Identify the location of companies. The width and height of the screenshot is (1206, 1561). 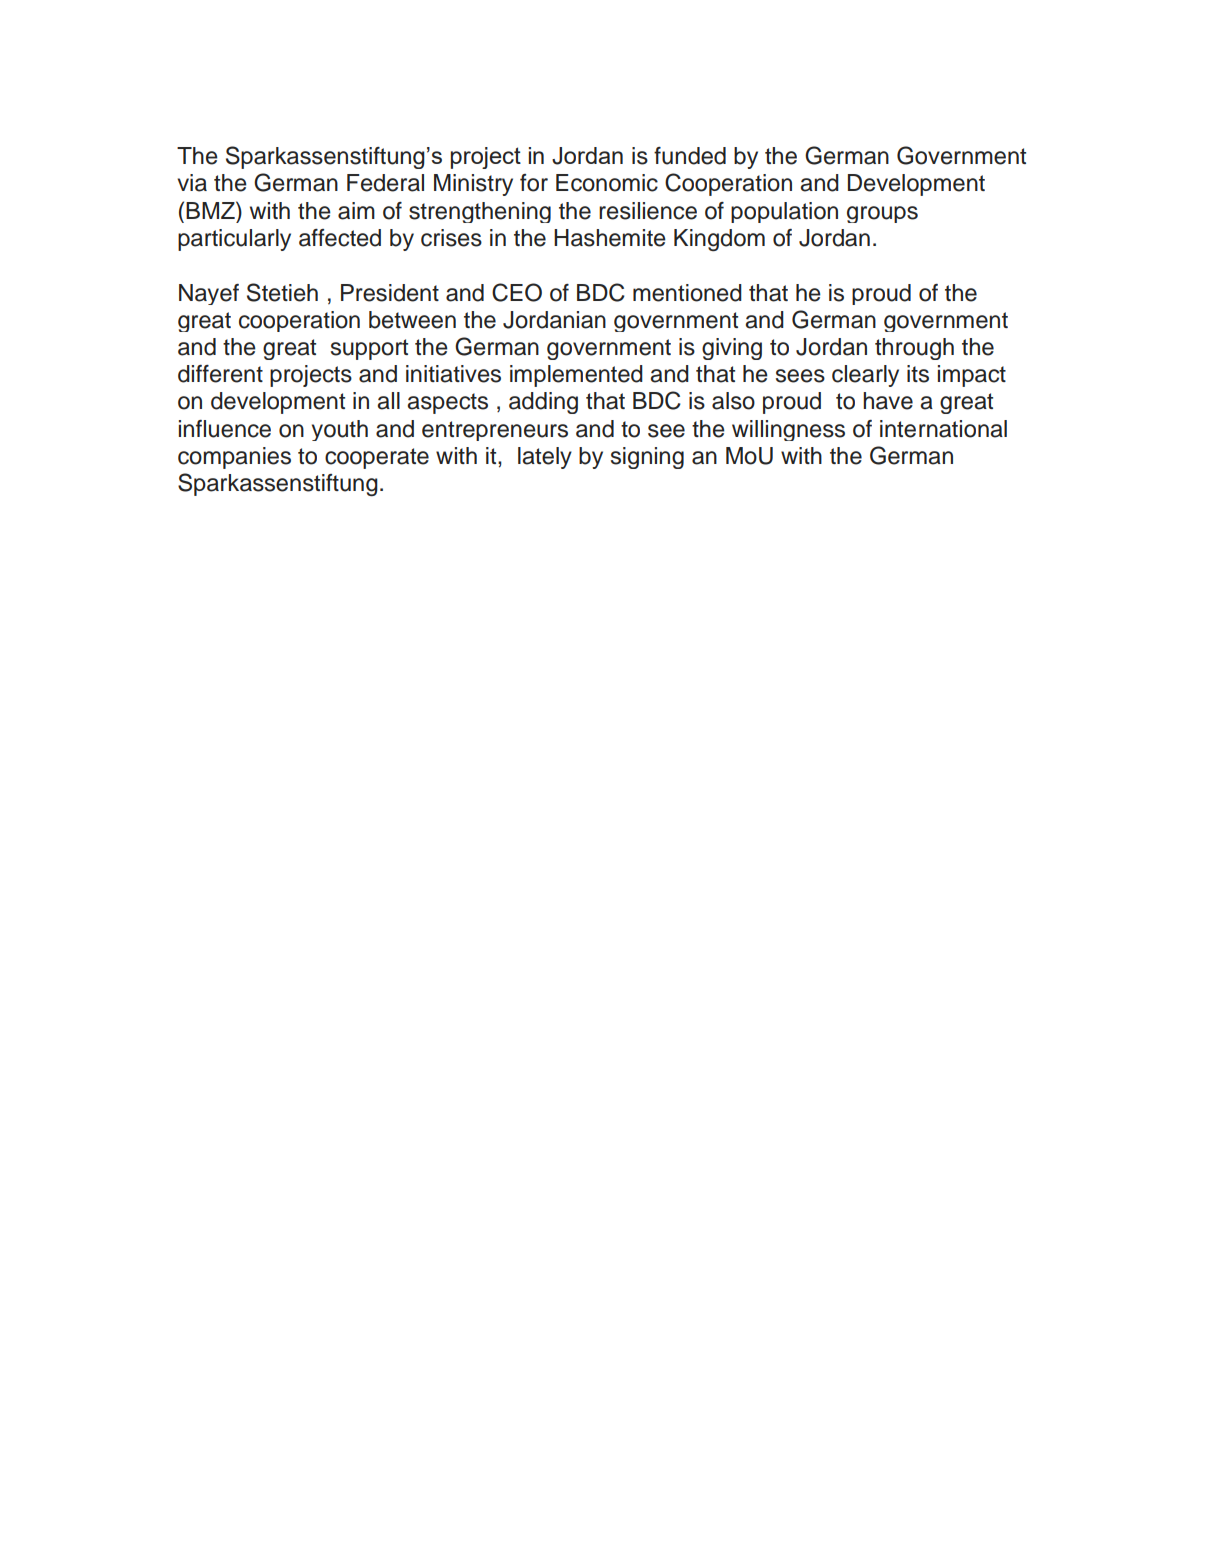
(234, 458).
